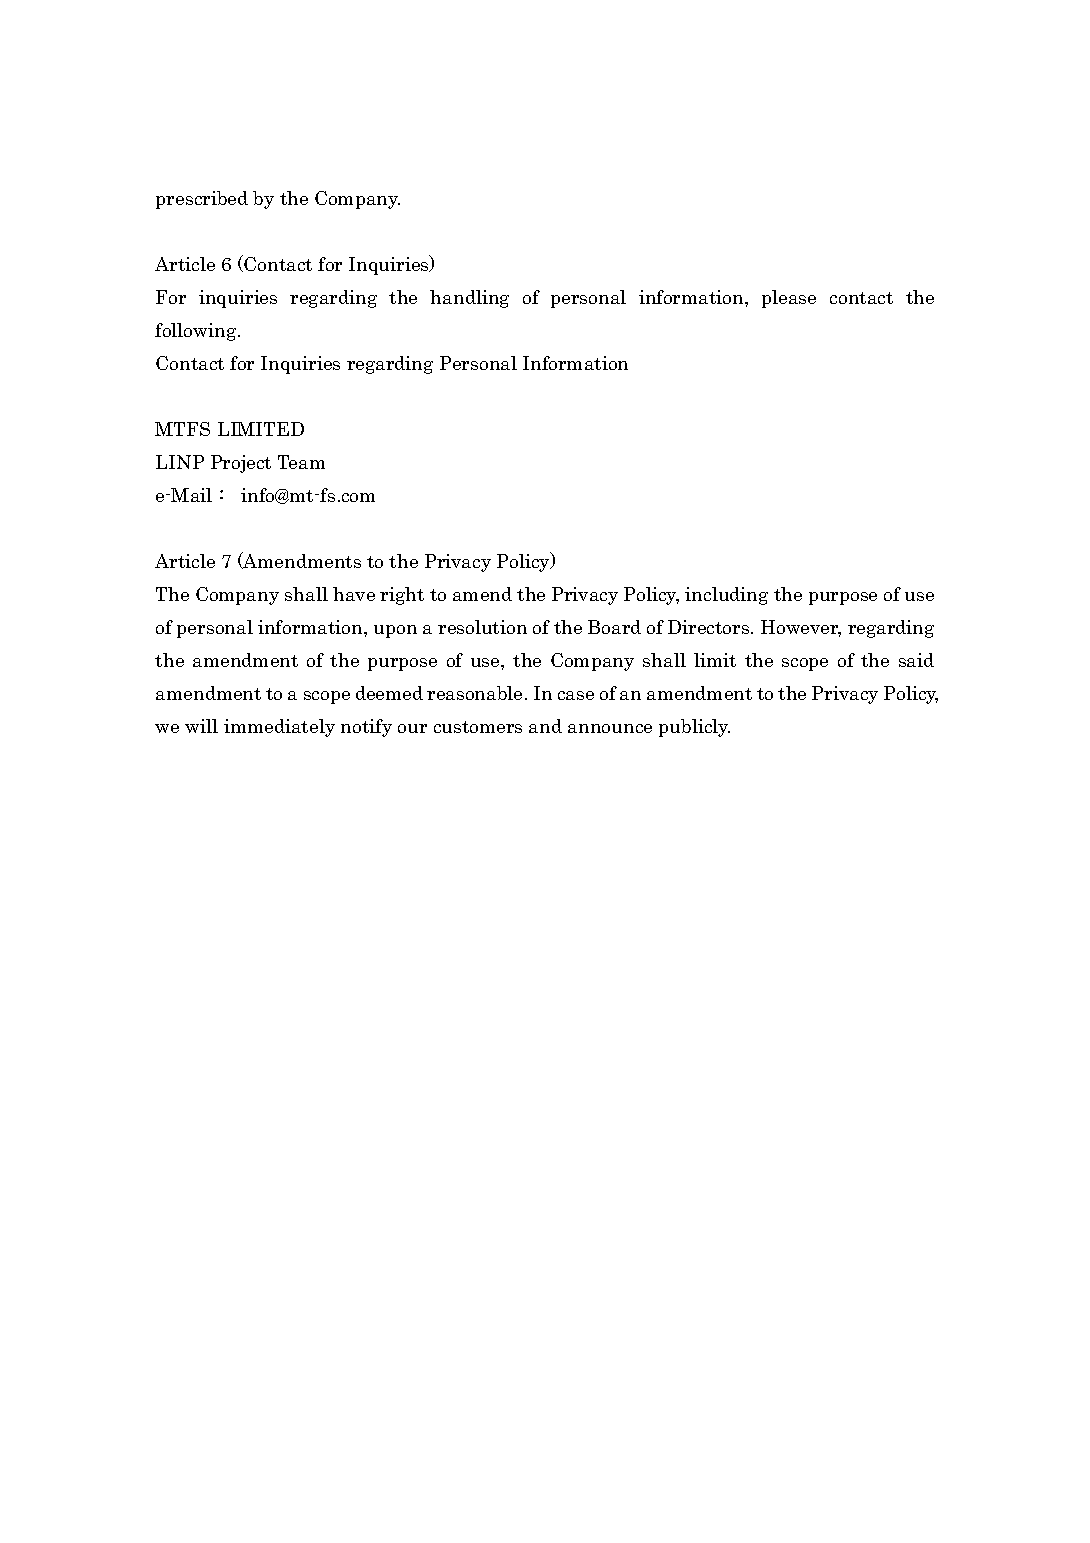 The height and width of the image is (1543, 1090). Describe the element at coordinates (710, 627) in the image. I see `Directors` at that location.
